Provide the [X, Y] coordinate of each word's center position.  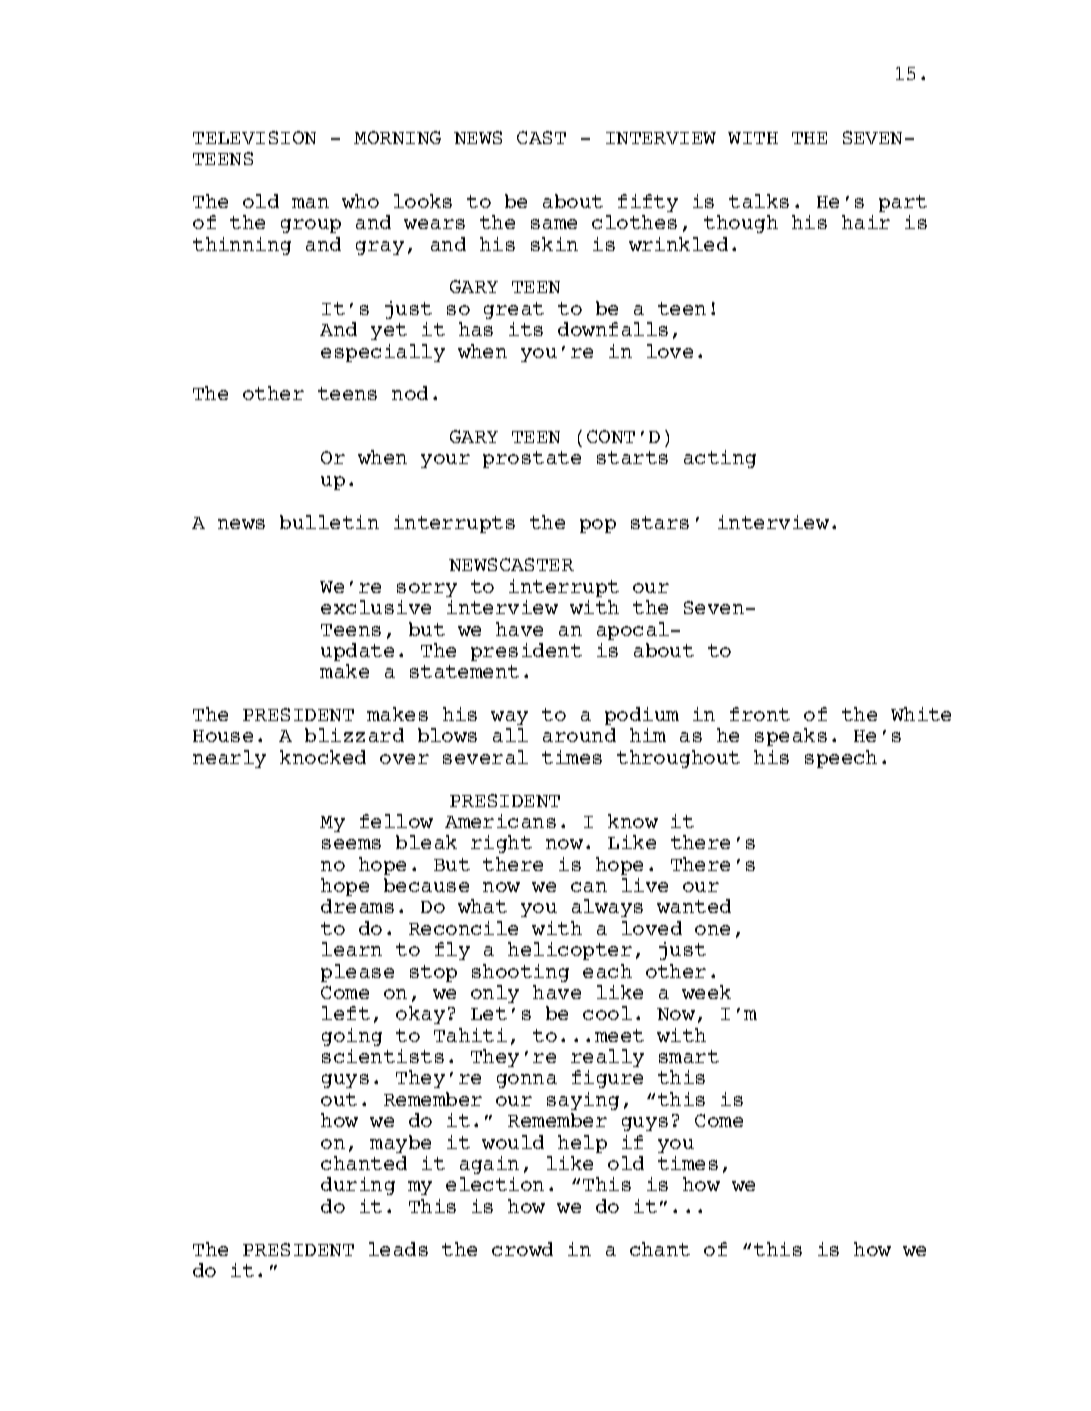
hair [866, 222]
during [358, 1186]
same [554, 224]
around [579, 735]
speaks [791, 737]
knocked [323, 757]
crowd [522, 1249]
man [310, 203]
